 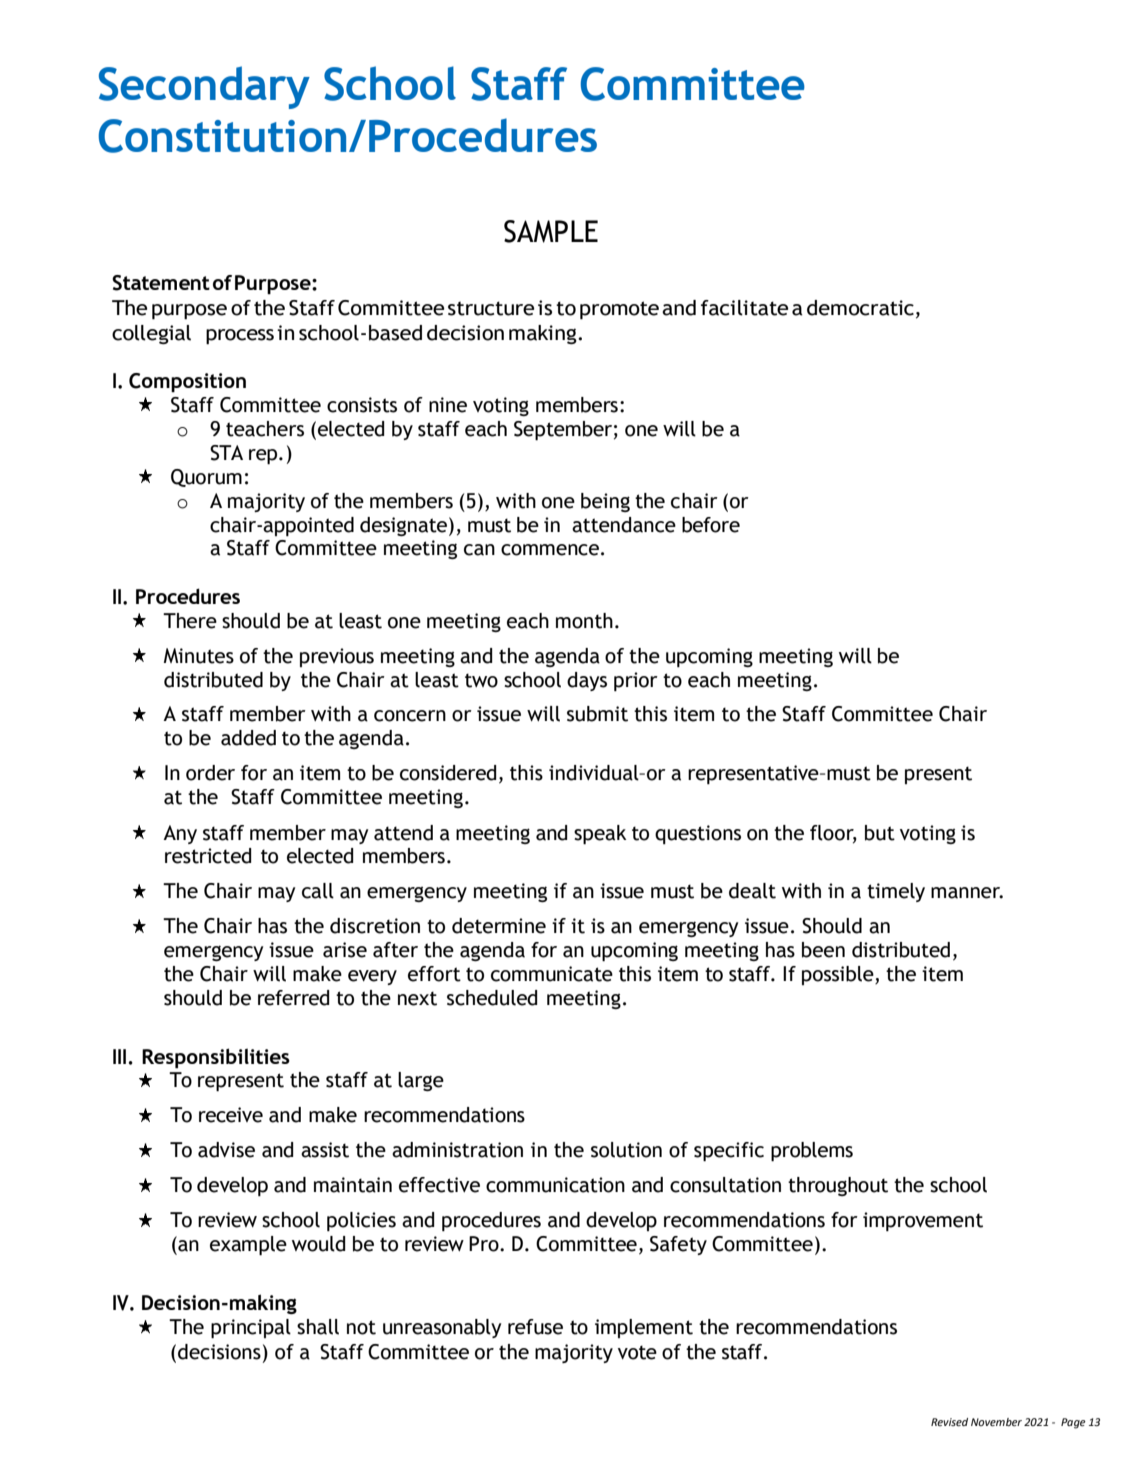 I want to click on solution, so click(x=626, y=1150).
